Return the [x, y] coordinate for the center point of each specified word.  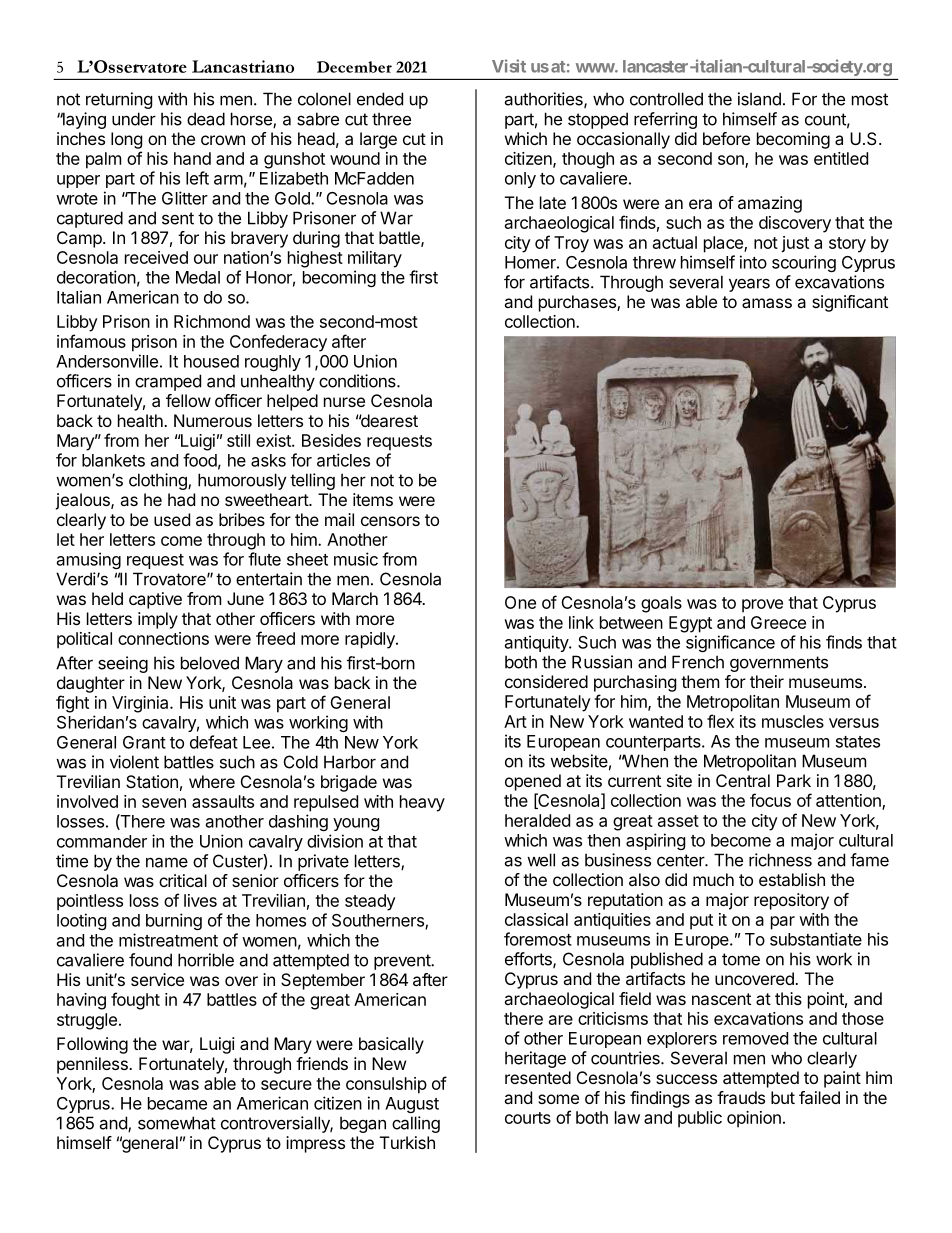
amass [767, 303]
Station [152, 781]
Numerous [213, 420]
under [134, 119]
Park [794, 780]
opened [533, 782]
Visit [509, 66]
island [759, 99]
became [177, 1103]
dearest [388, 420]
